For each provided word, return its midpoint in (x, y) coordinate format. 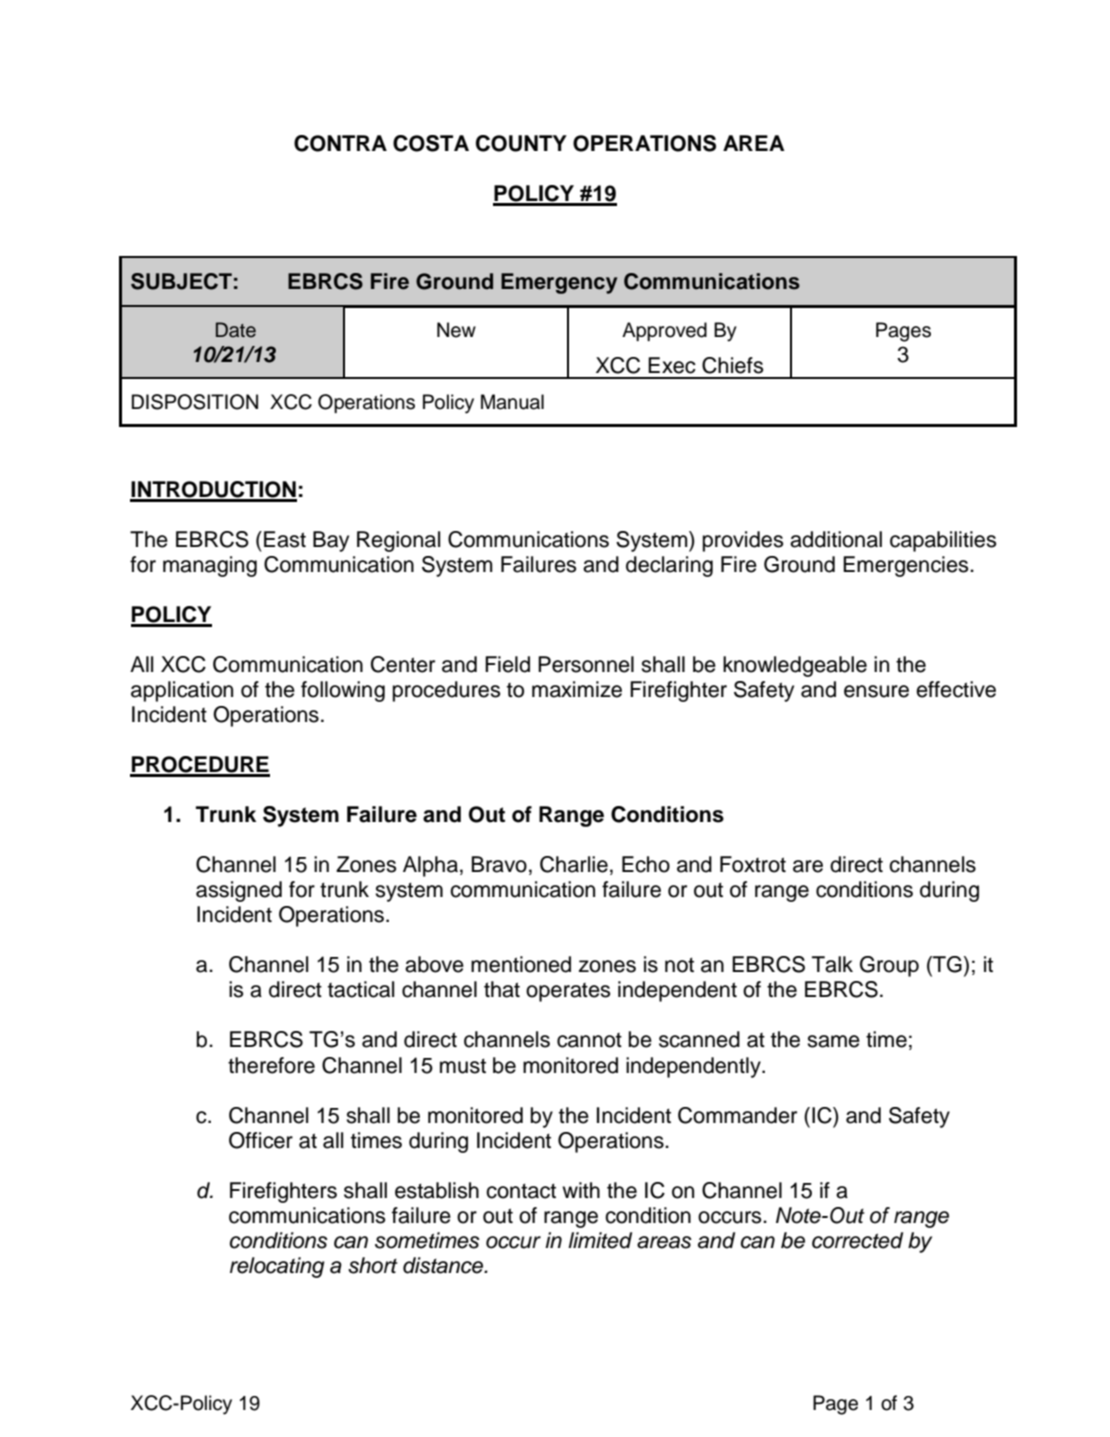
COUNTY (521, 143)
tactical (361, 989)
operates (568, 992)
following (343, 691)
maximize (577, 689)
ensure (876, 691)
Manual (512, 402)
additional (836, 539)
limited (600, 1240)
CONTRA (340, 143)
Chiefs (732, 365)
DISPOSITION (195, 402)
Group (889, 966)
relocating (277, 1267)
